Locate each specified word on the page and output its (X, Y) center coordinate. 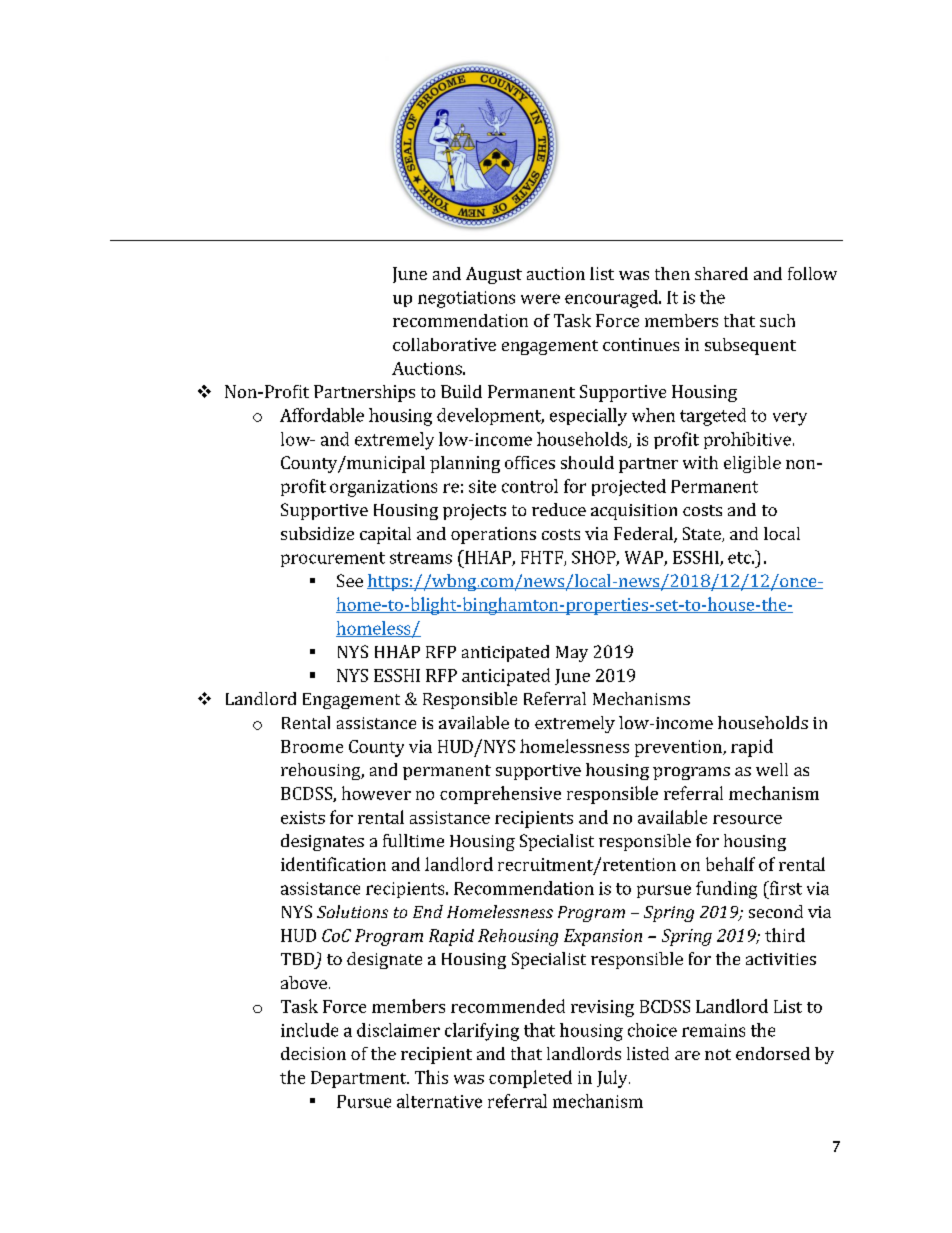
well (772, 769)
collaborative (444, 344)
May (572, 654)
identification (333, 864)
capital (385, 535)
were (540, 299)
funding (726, 890)
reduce (559, 509)
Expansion (603, 937)
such (777, 320)
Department (360, 1079)
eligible (752, 464)
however (376, 793)
